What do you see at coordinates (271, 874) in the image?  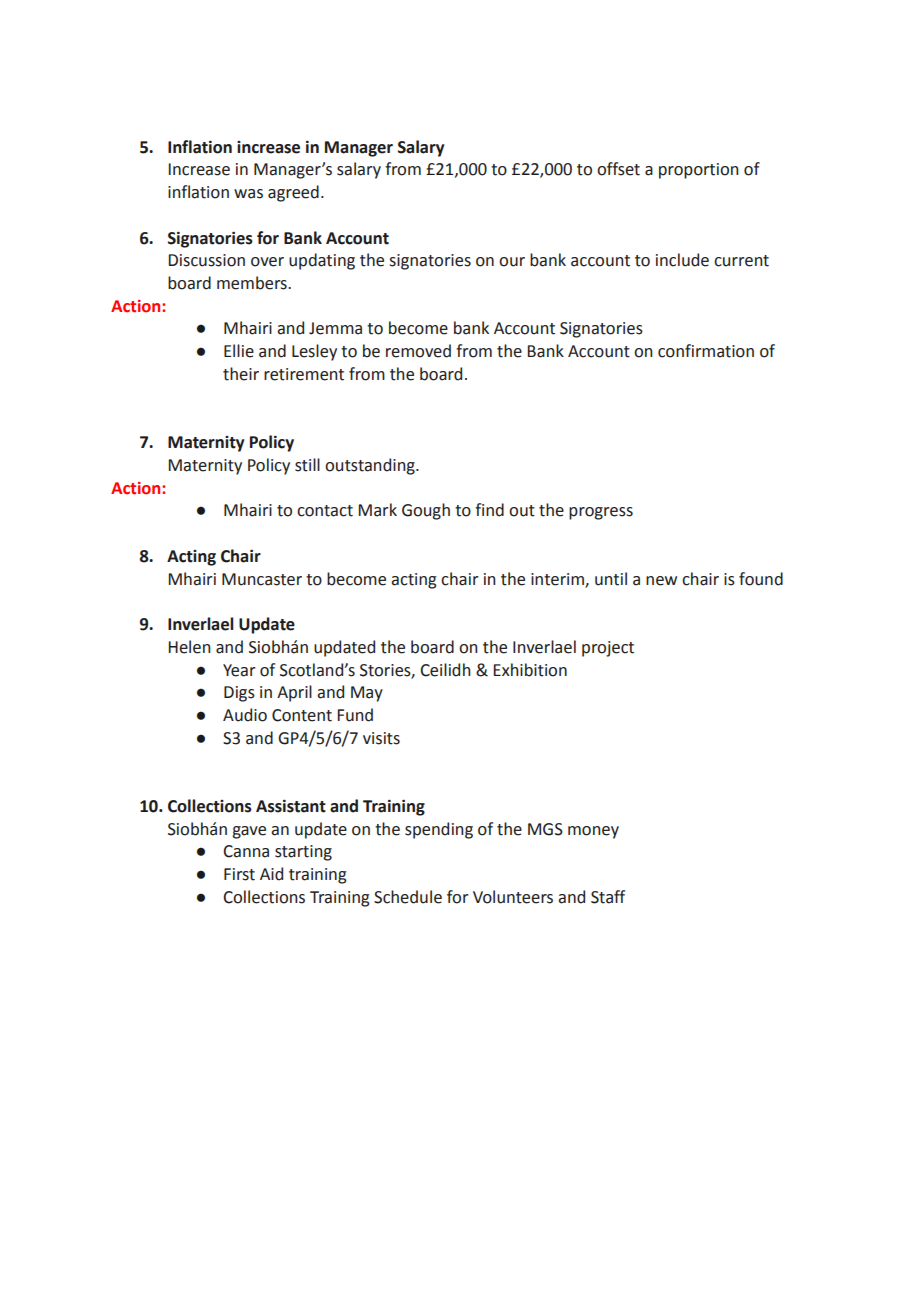 I see `Aid` at bounding box center [271, 874].
